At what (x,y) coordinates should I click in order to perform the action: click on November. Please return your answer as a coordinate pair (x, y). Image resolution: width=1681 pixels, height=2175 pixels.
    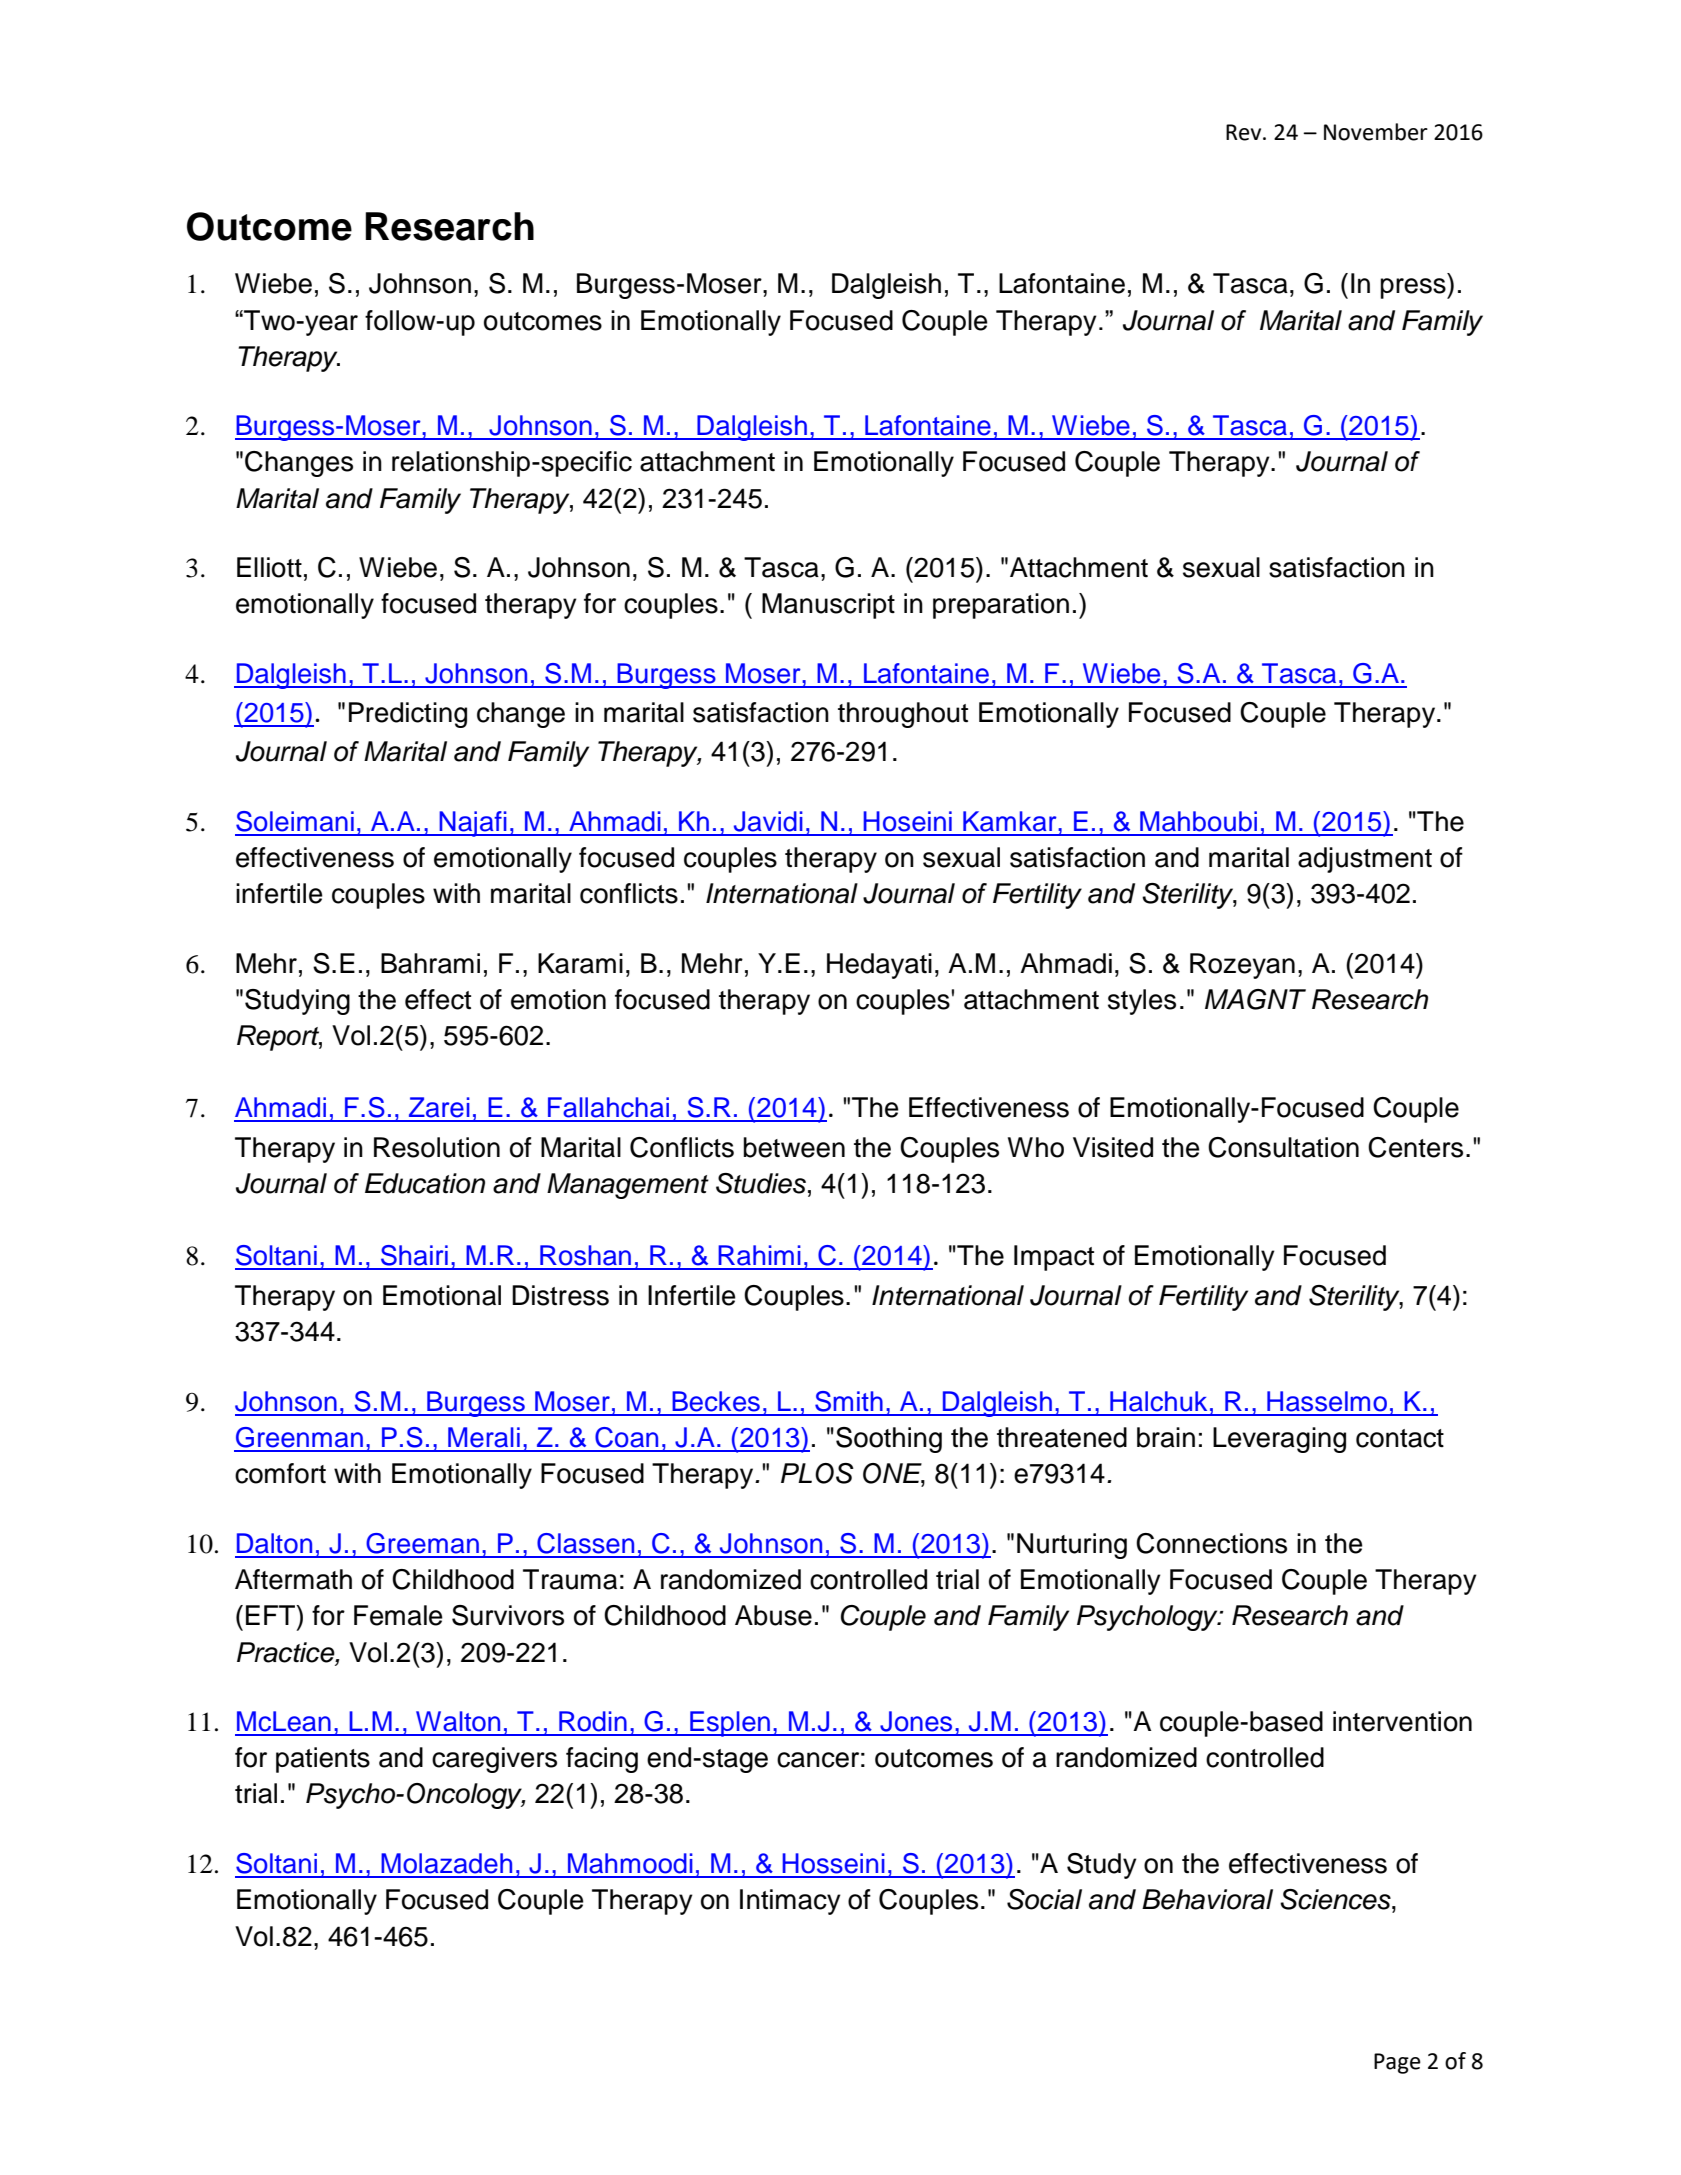
    Looking at the image, I should click on (1376, 132).
